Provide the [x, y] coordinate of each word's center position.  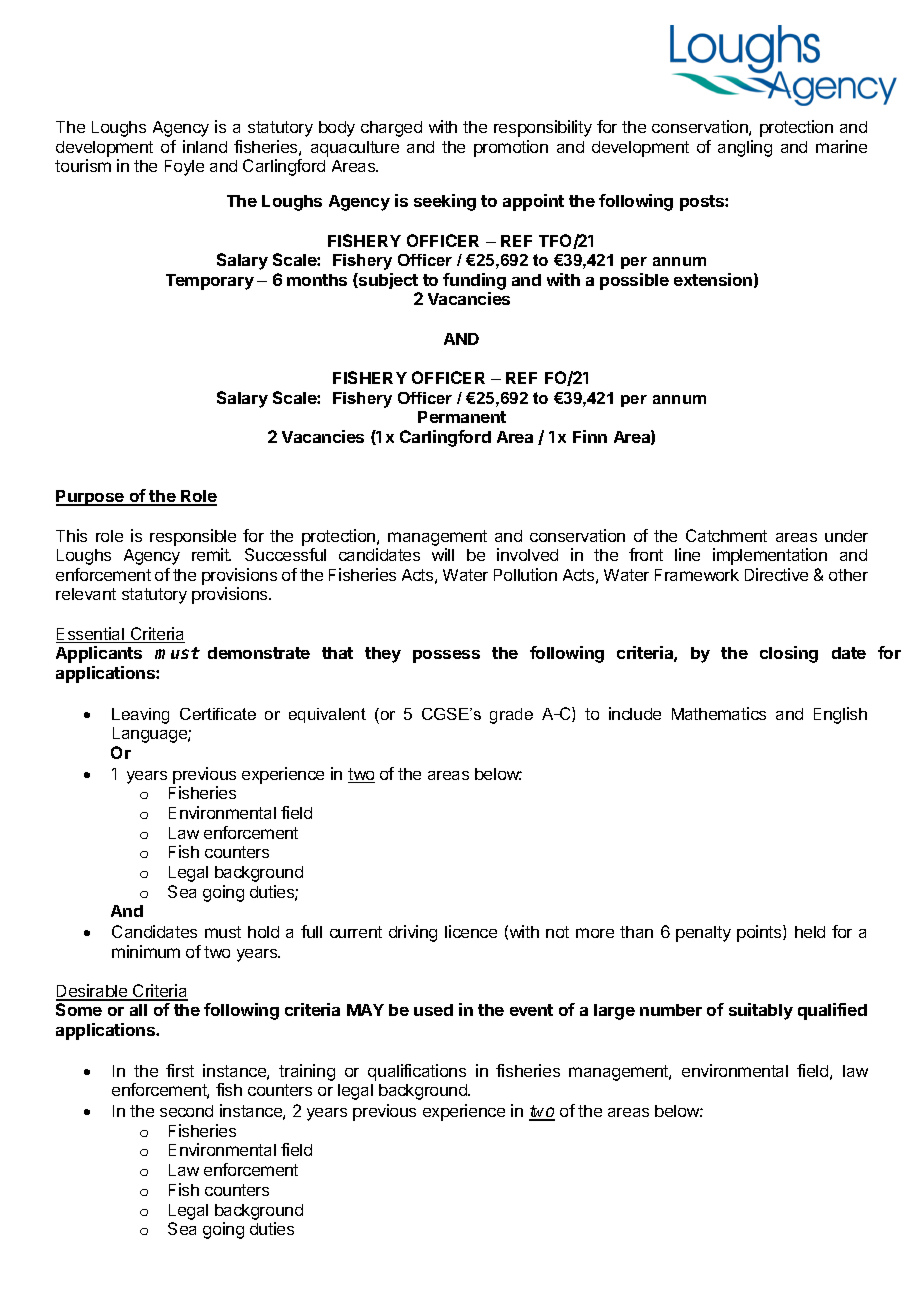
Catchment [726, 535]
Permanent [462, 417]
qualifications [417, 1072]
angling [745, 148]
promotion [511, 148]
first [180, 1070]
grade [511, 716]
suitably [761, 1011]
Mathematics [719, 713]
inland [205, 146]
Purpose [91, 498]
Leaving [140, 716]
